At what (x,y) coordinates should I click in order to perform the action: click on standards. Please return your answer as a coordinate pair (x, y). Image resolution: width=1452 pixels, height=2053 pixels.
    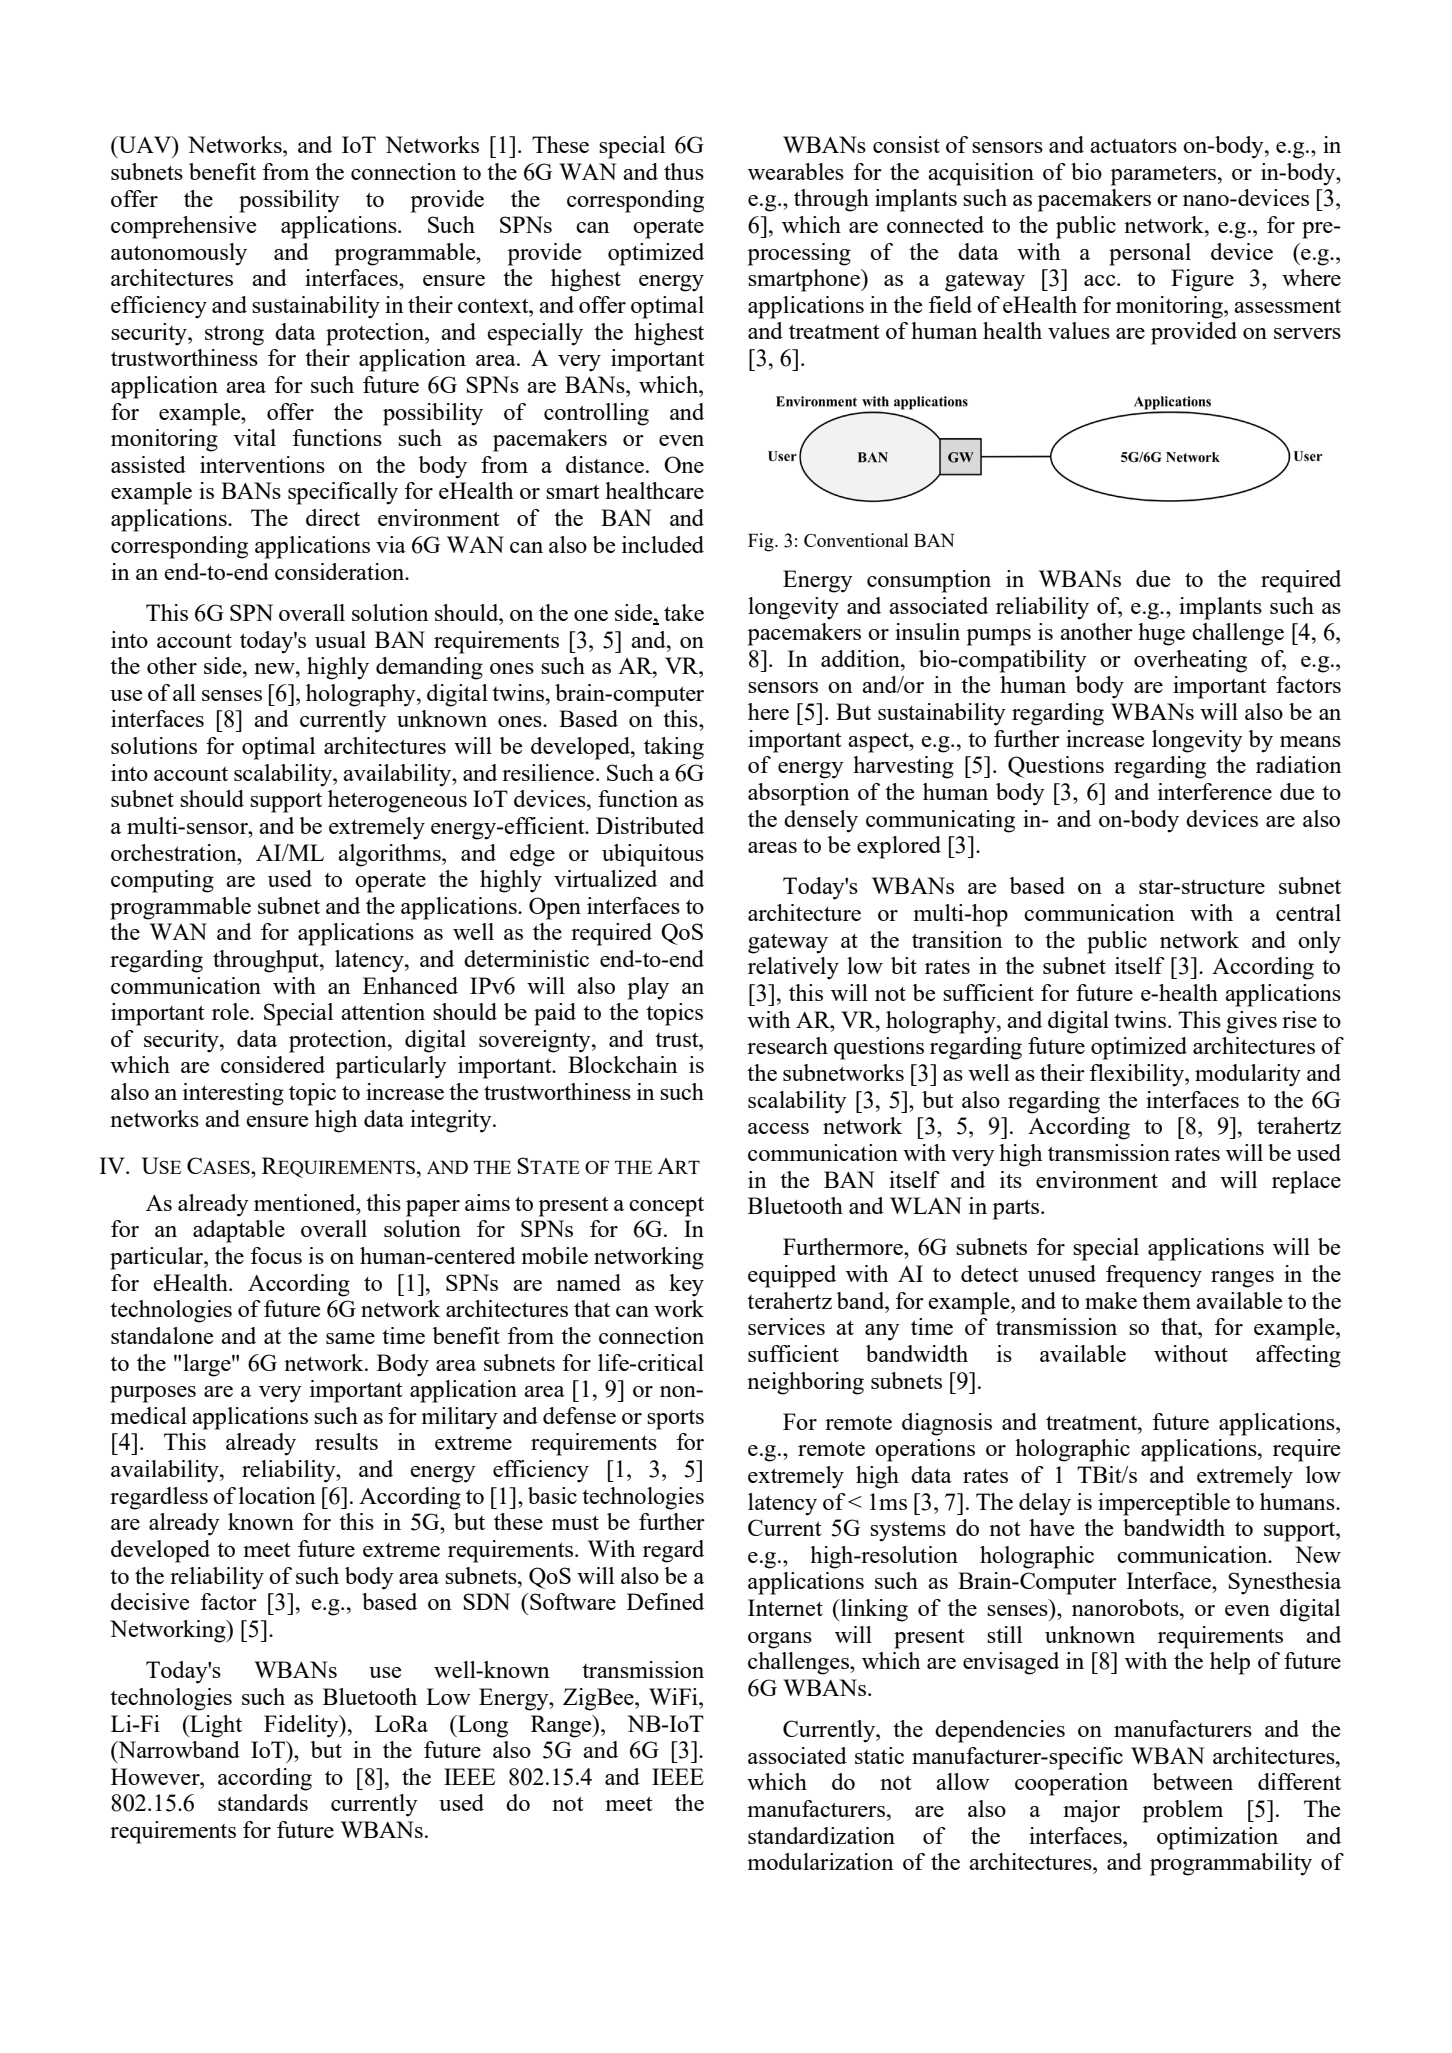
    Looking at the image, I should click on (263, 1802).
